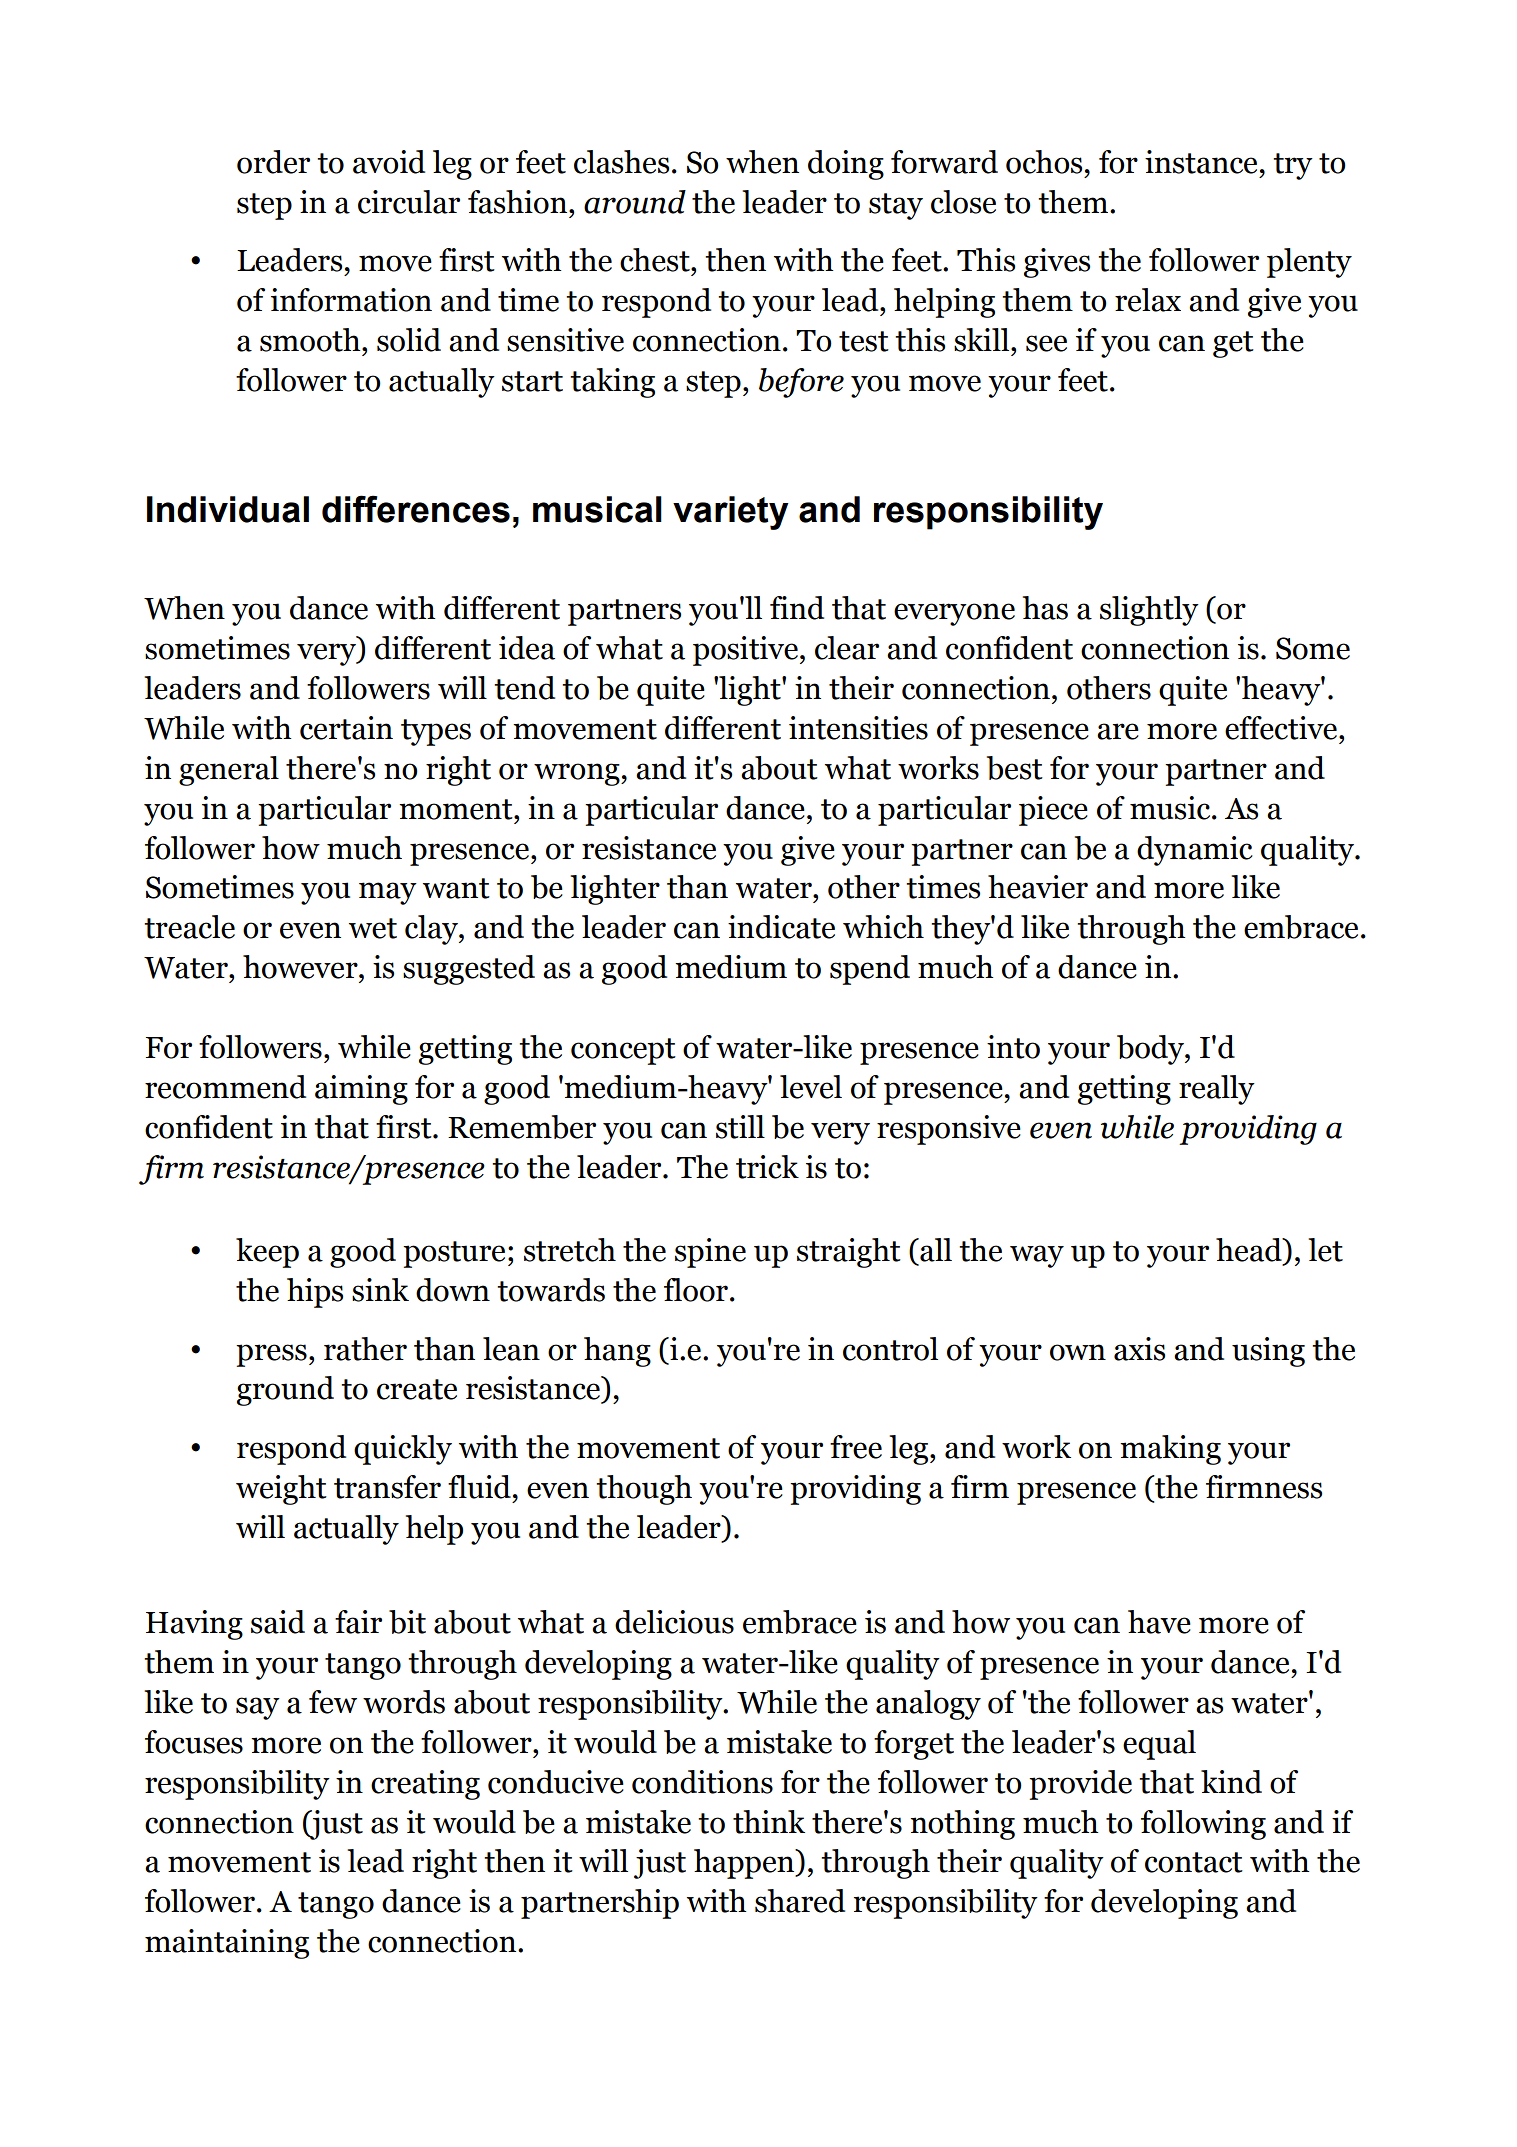 The height and width of the screenshot is (2147, 1517). Describe the element at coordinates (361, 1090) in the screenshot. I see `aiming` at that location.
